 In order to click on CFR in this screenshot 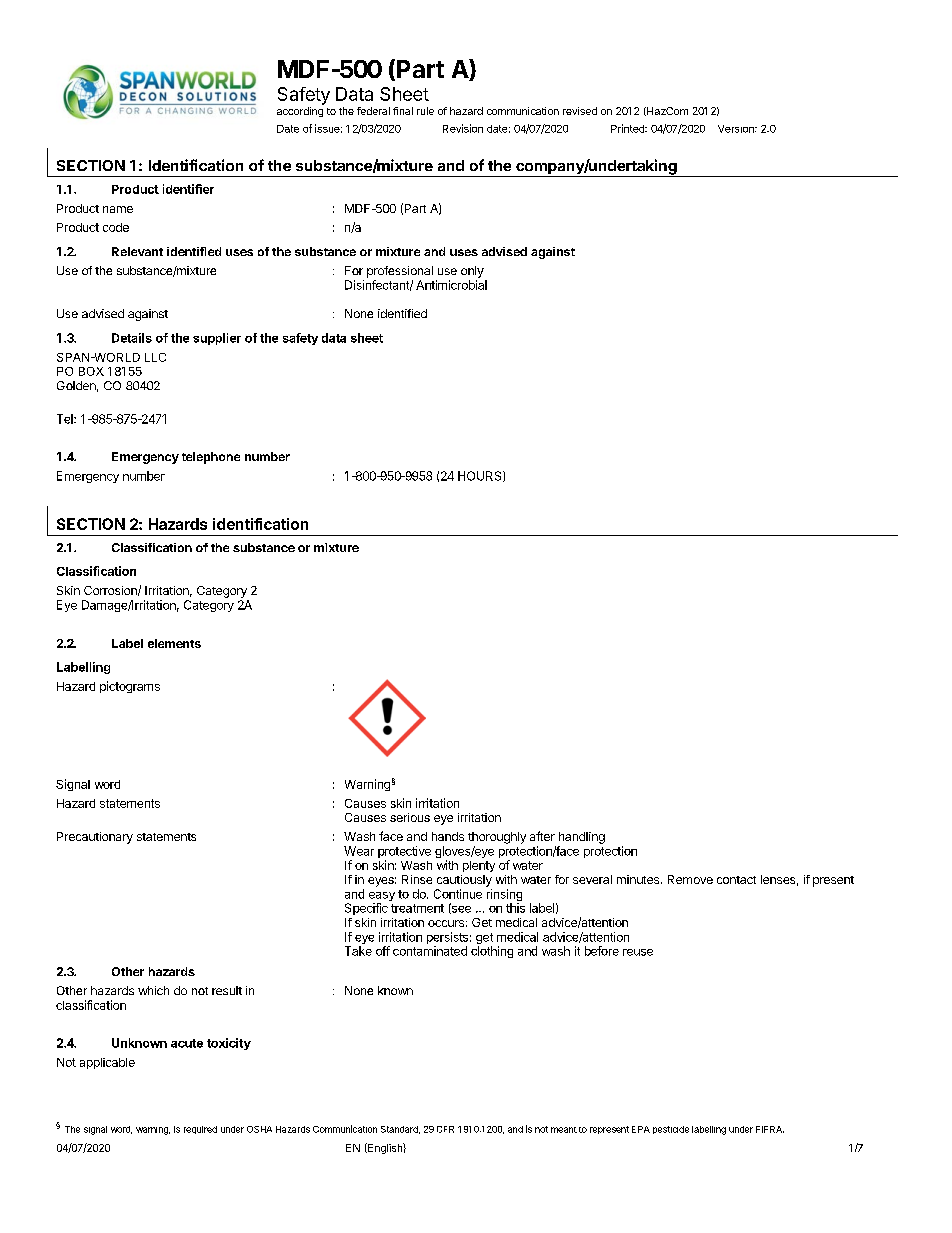, I will do `click(445, 1129)`.
